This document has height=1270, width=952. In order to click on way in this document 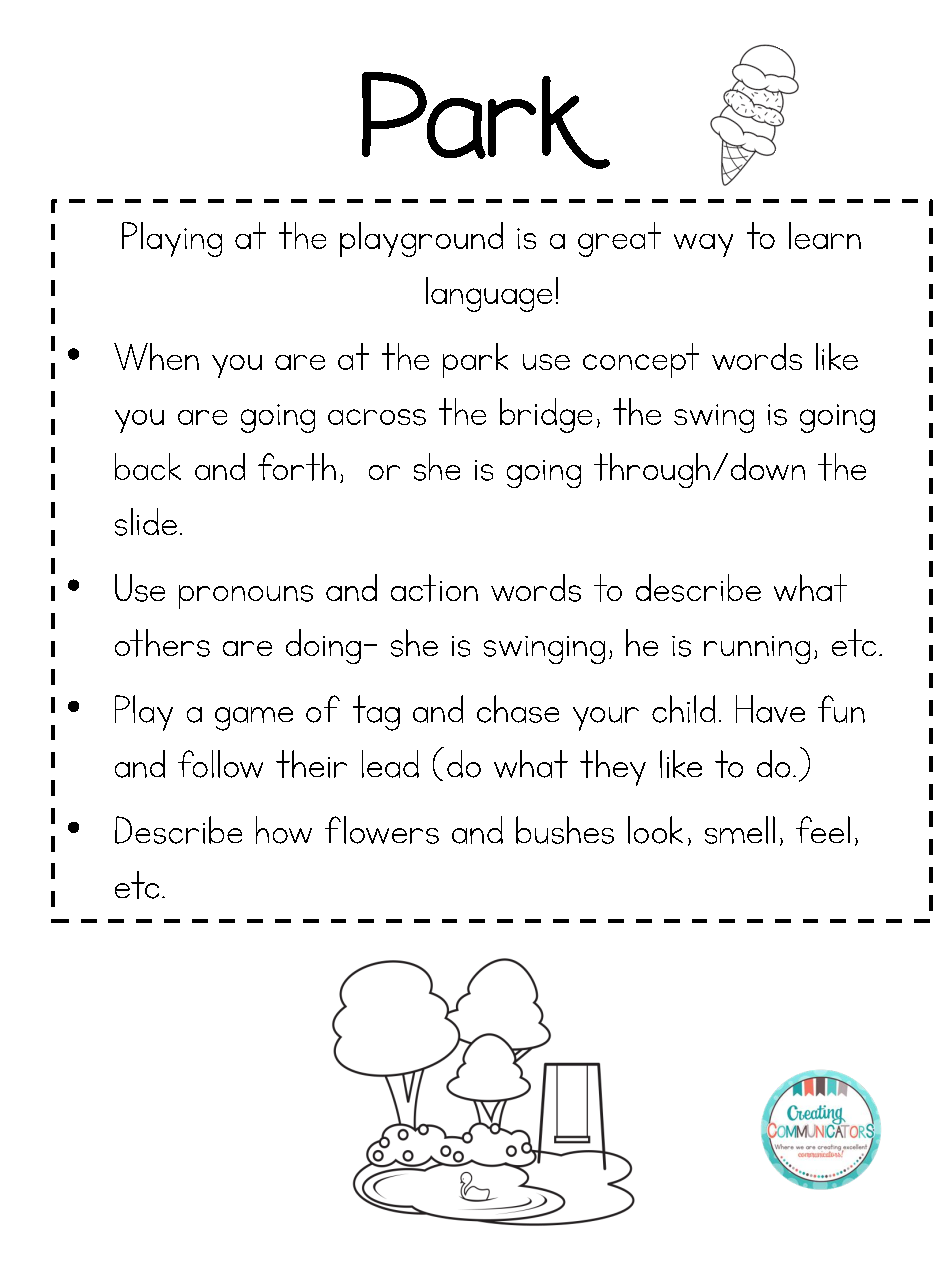, I will do `click(703, 245)`.
